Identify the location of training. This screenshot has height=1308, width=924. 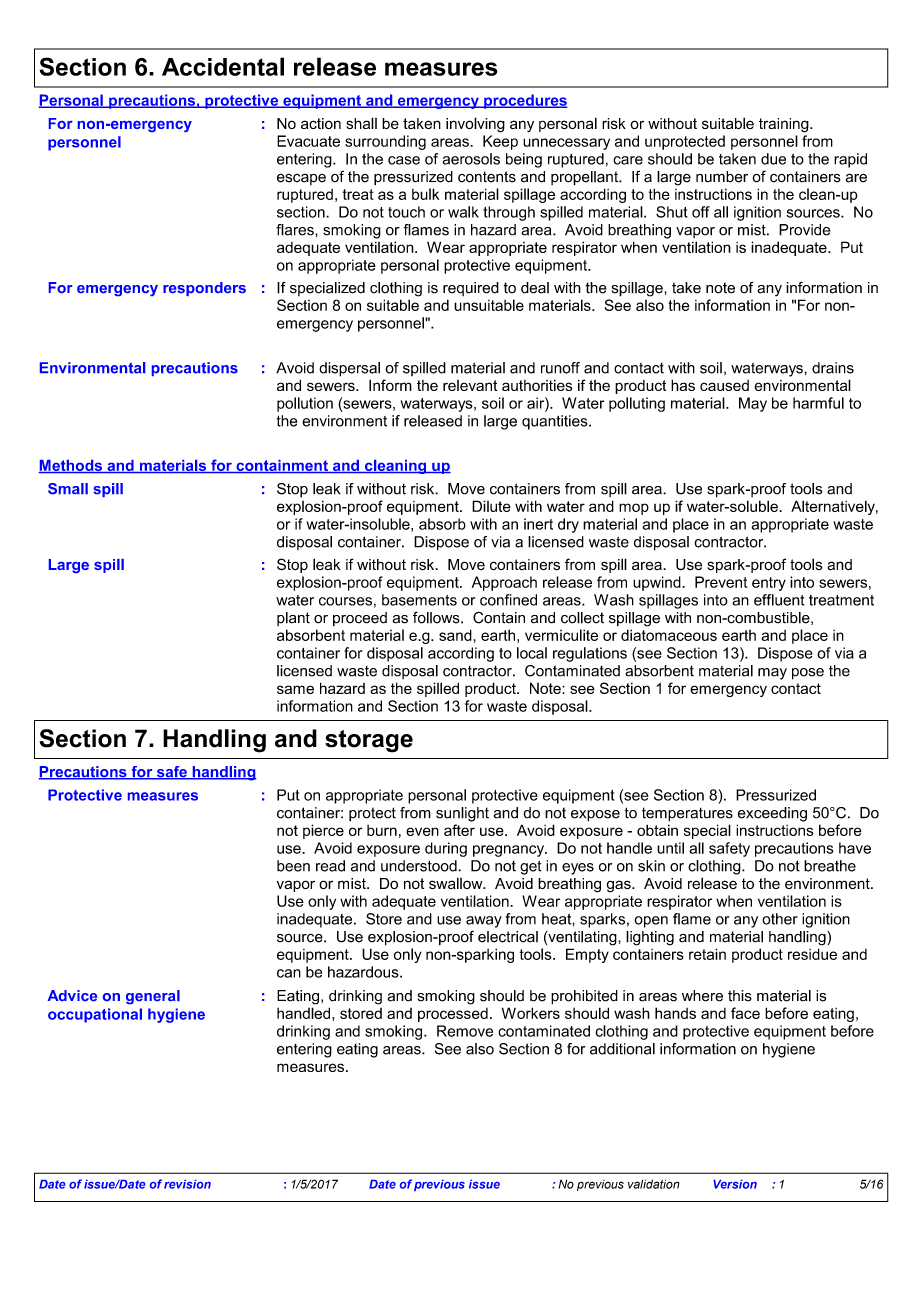
(785, 125).
